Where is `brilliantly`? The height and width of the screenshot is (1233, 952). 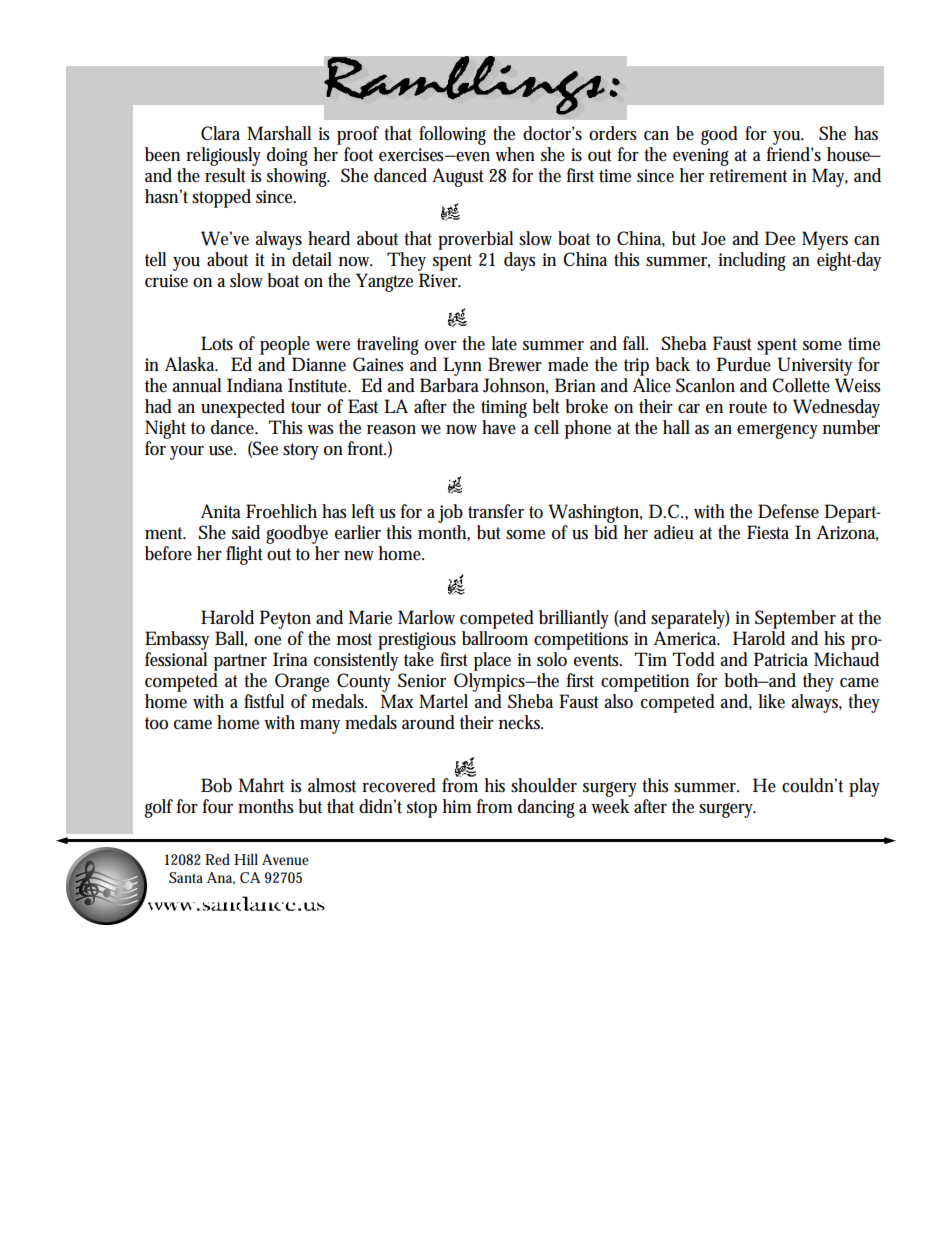
brilliantly is located at coordinates (574, 619).
